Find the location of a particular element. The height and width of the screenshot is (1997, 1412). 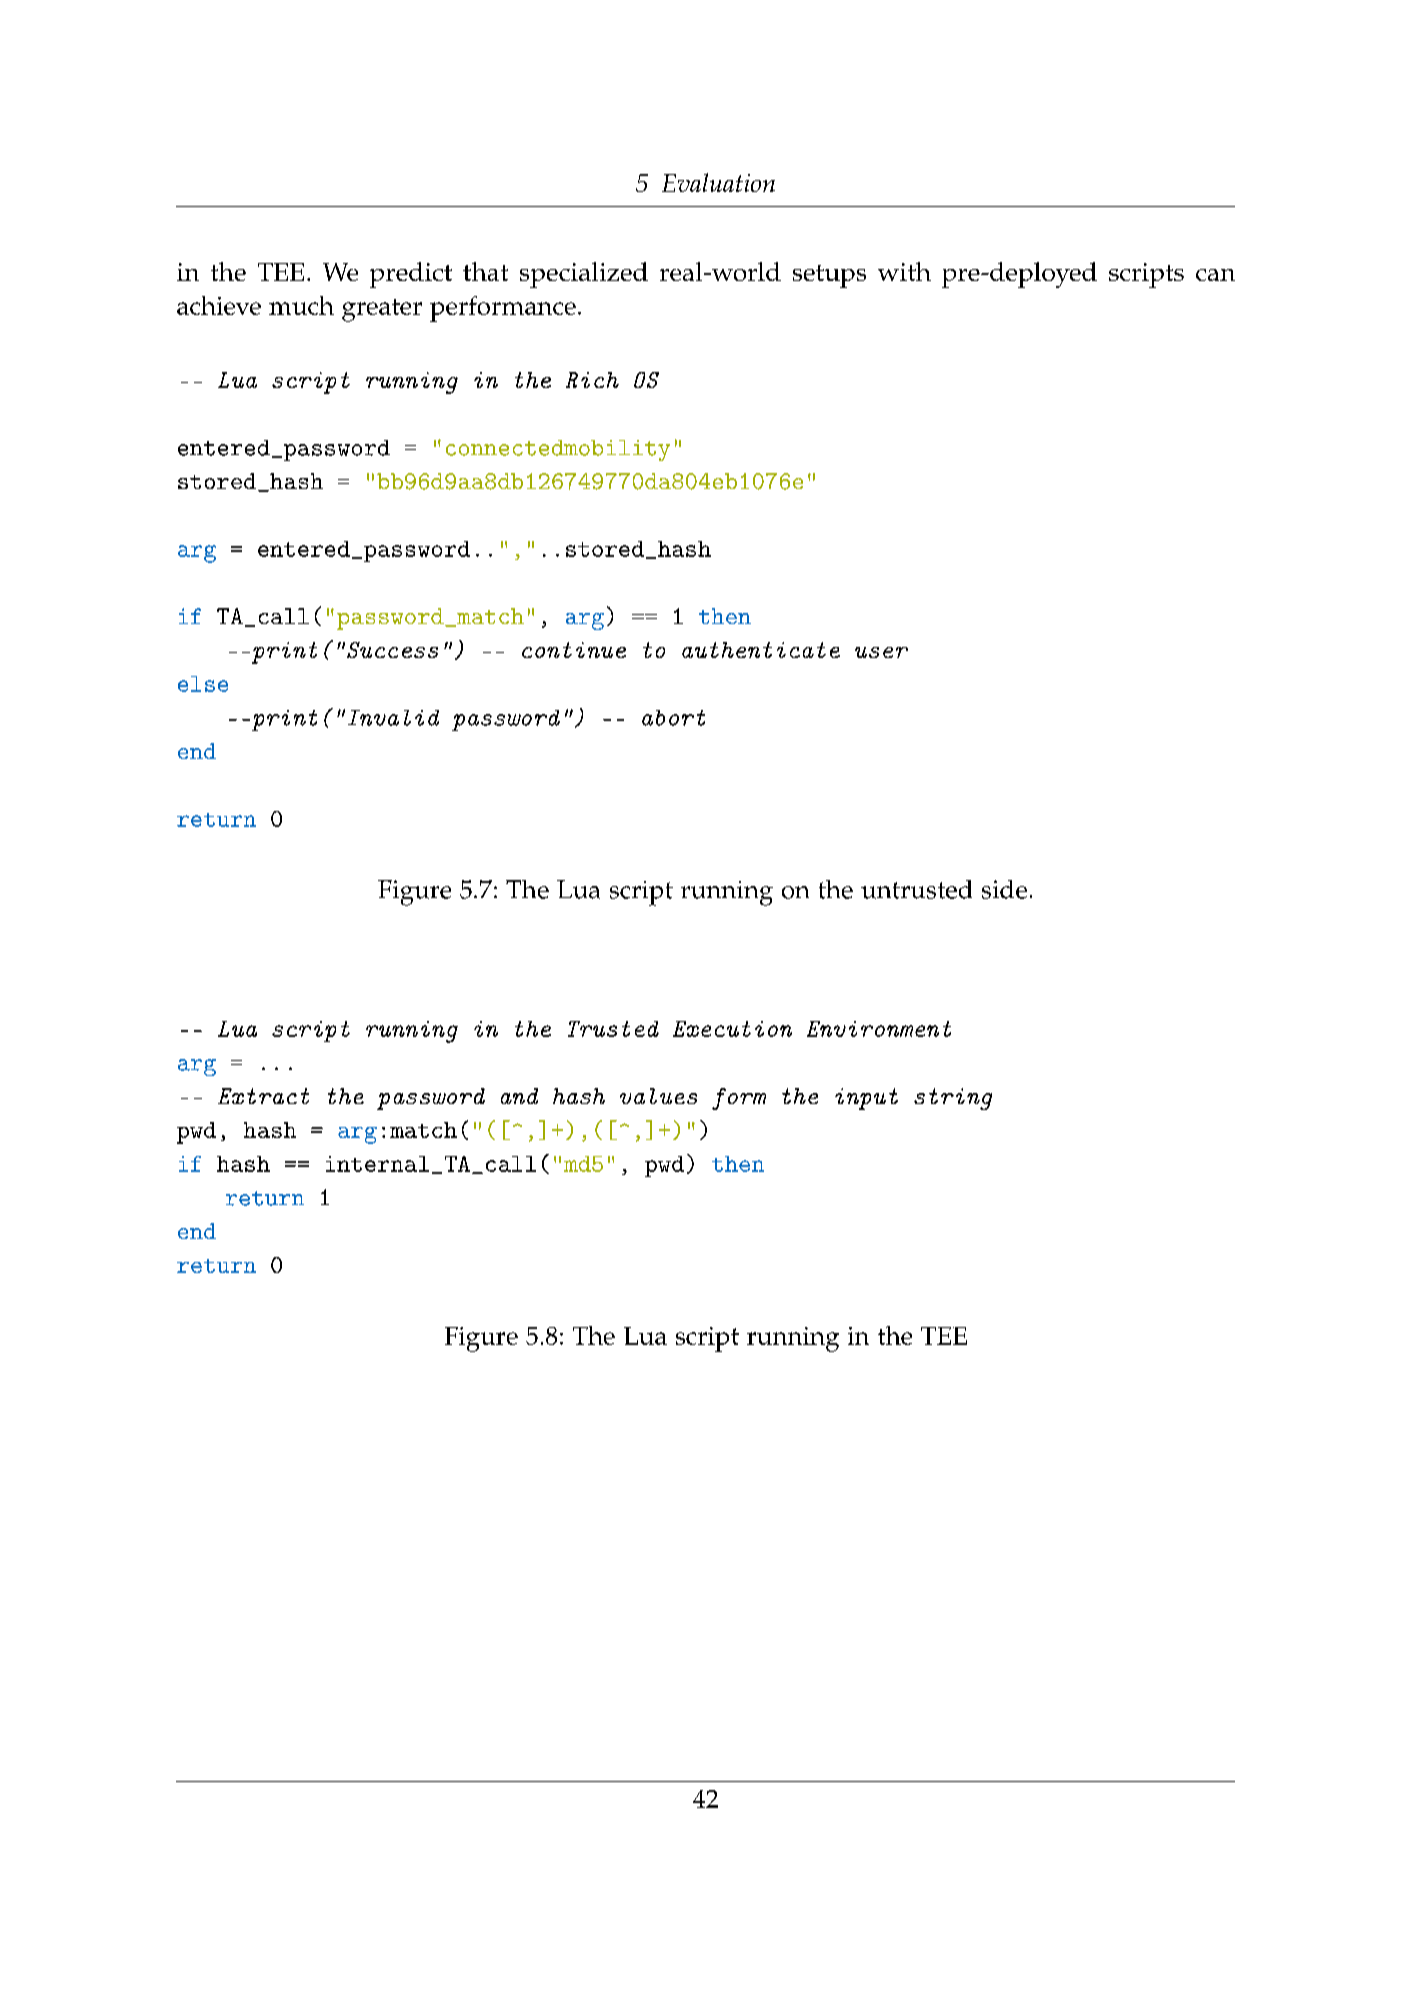

predict is located at coordinates (411, 275).
